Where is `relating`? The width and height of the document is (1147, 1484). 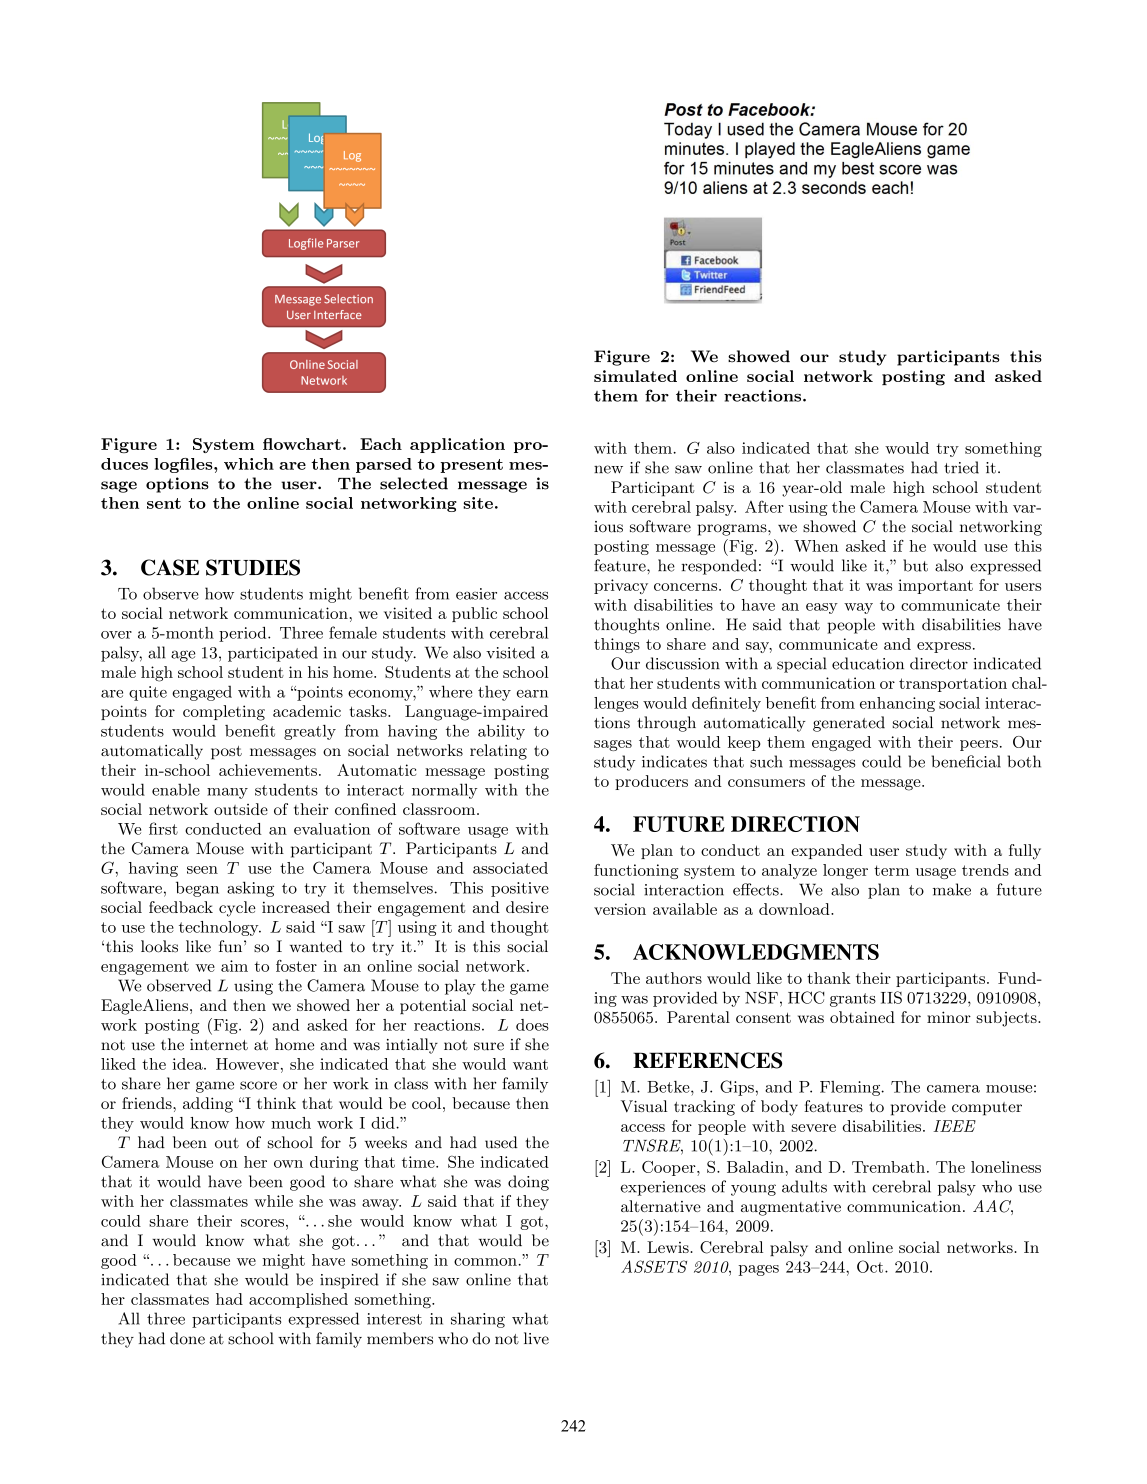 relating is located at coordinates (498, 752).
